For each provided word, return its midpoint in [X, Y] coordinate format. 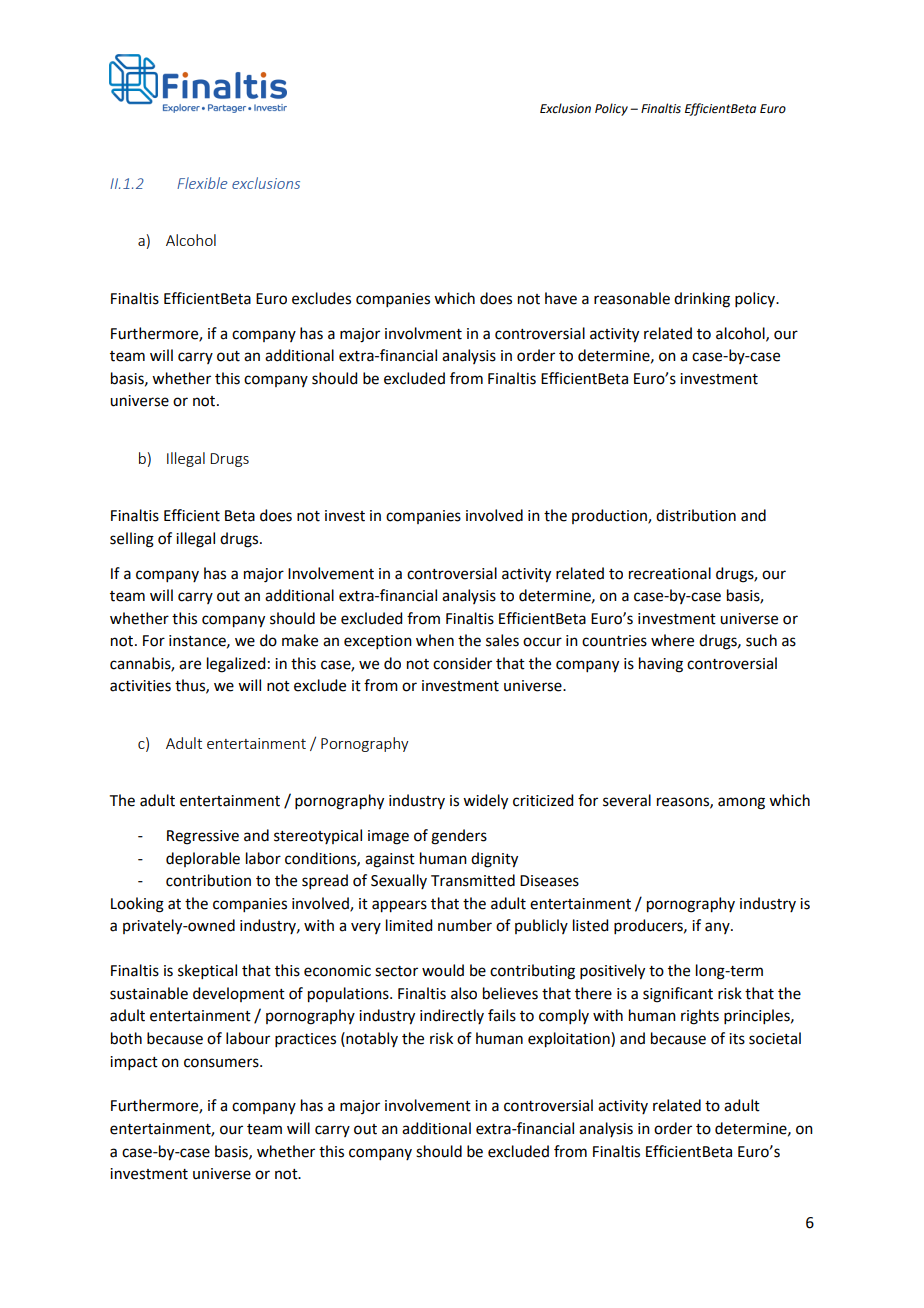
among [741, 803]
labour [248, 1038]
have [561, 298]
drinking [702, 300]
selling [132, 540]
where [672, 640]
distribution [696, 515]
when [435, 640]
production [610, 516]
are [190, 665]
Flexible [202, 183]
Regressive [203, 837]
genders [459, 837]
